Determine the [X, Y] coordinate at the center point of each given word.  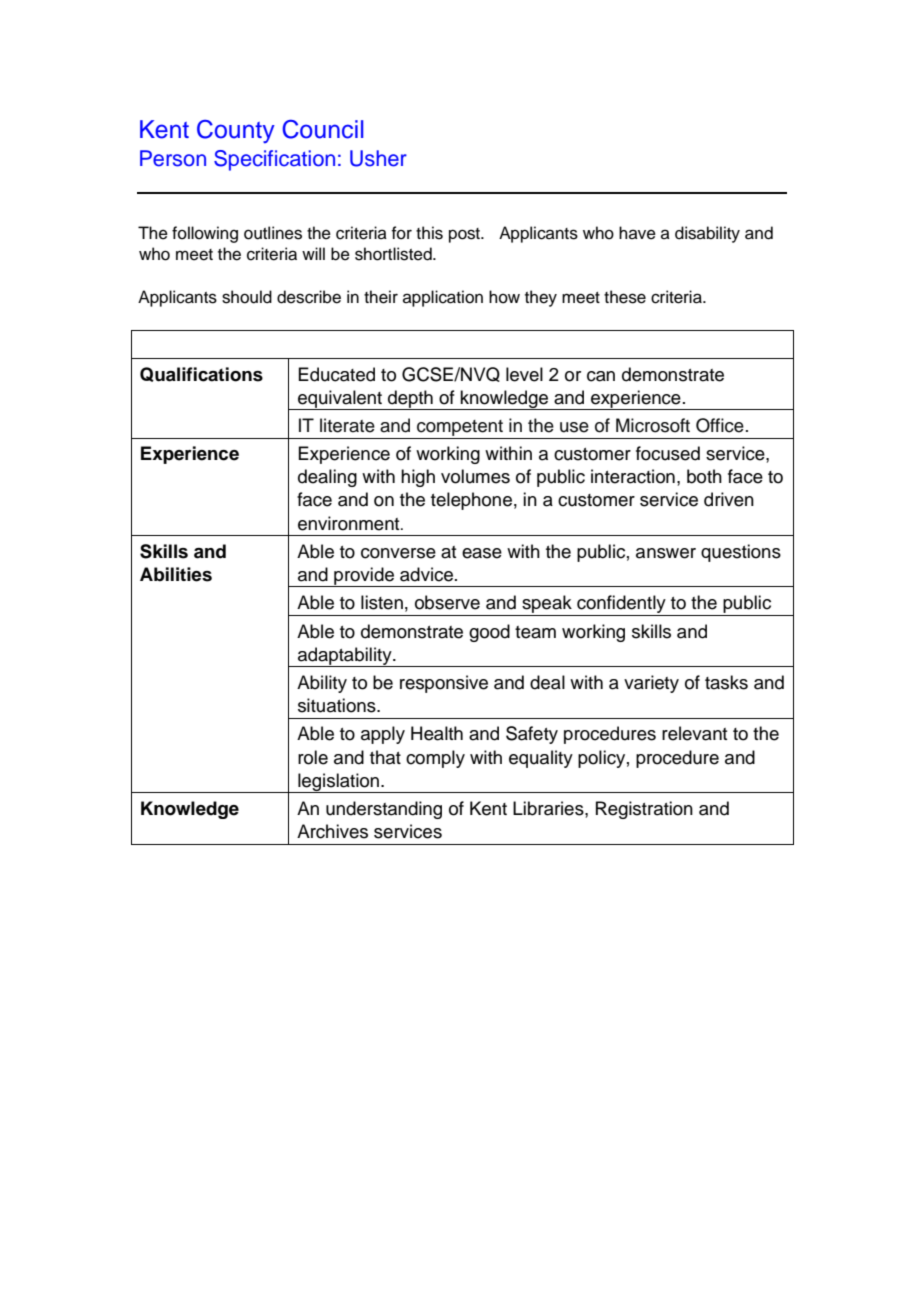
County [236, 131]
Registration [644, 810]
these [625, 297]
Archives [332, 831]
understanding [384, 810]
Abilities [176, 574]
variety [651, 684]
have [637, 233]
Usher [378, 158]
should [247, 297]
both [704, 476]
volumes [475, 476]
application [443, 298]
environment [350, 523]
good [489, 633]
